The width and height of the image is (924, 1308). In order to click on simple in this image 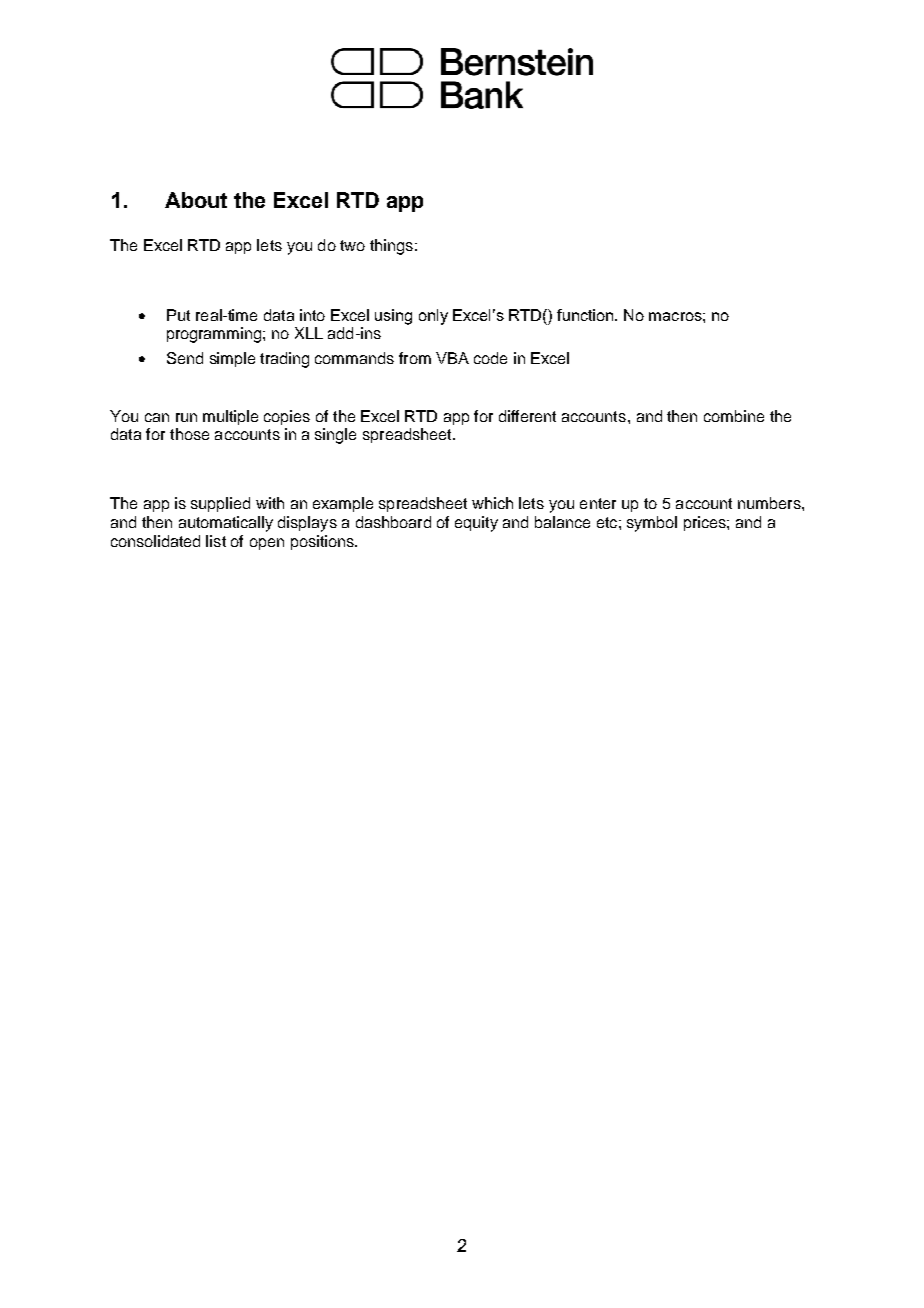, I will do `click(232, 359)`.
